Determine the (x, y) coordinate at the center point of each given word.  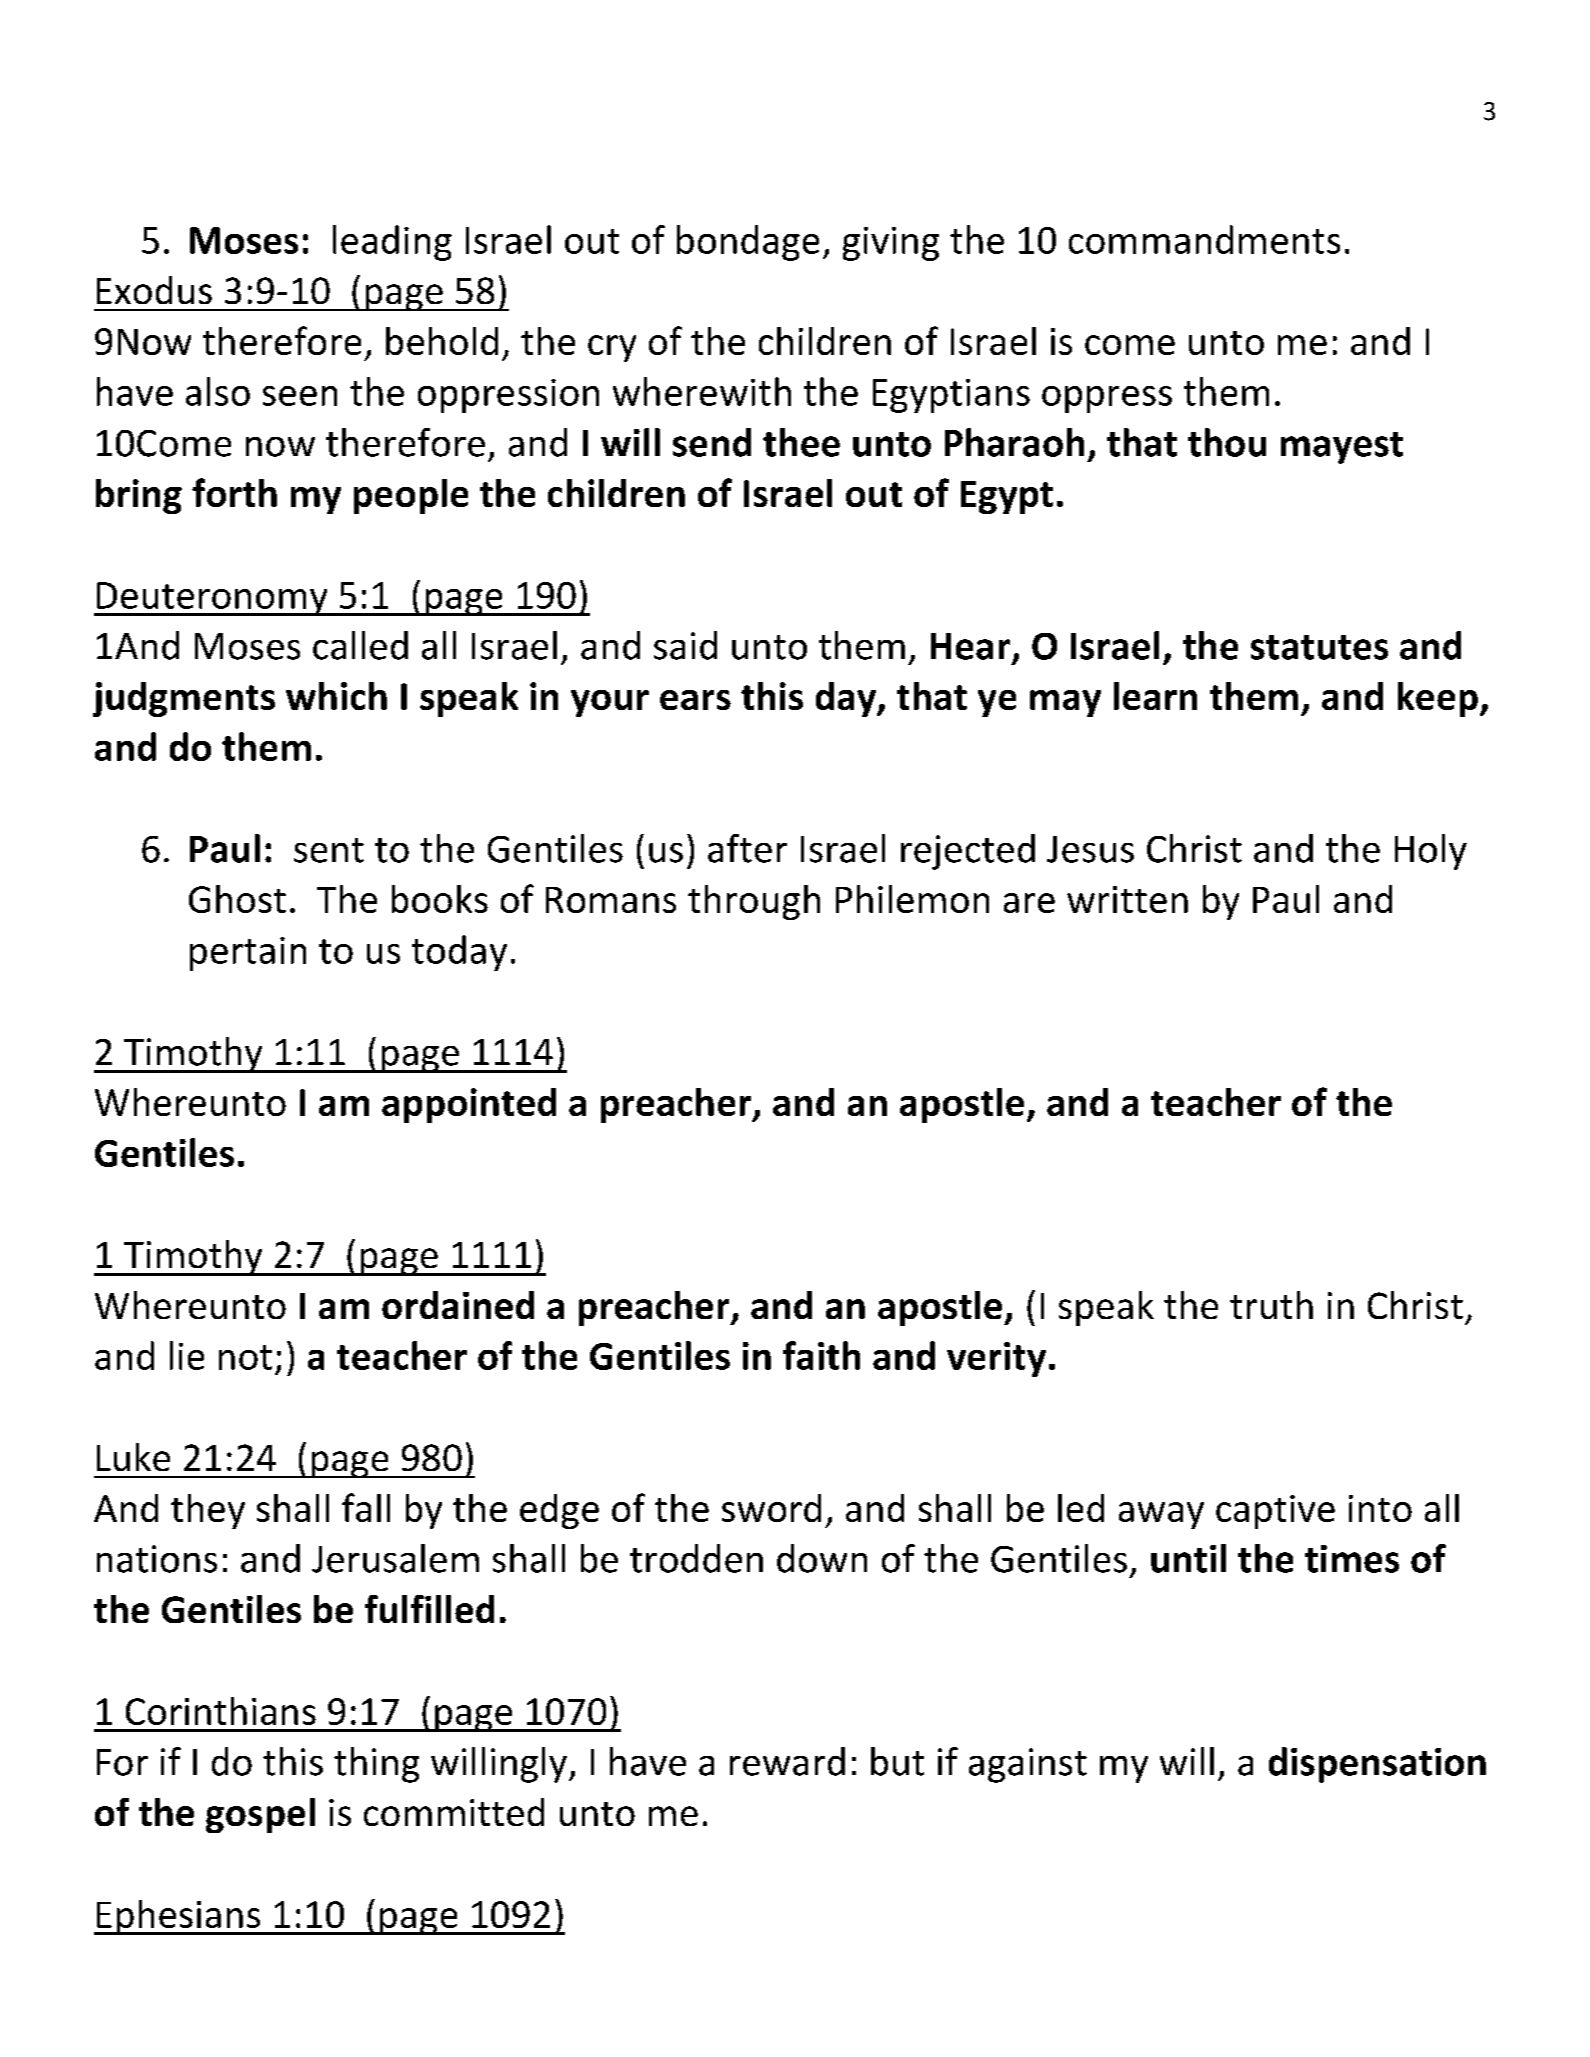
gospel (260, 1815)
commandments (1204, 239)
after (747, 848)
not (245, 1357)
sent (329, 850)
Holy (1431, 852)
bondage (748, 243)
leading (392, 243)
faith (821, 1355)
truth (1271, 1305)
